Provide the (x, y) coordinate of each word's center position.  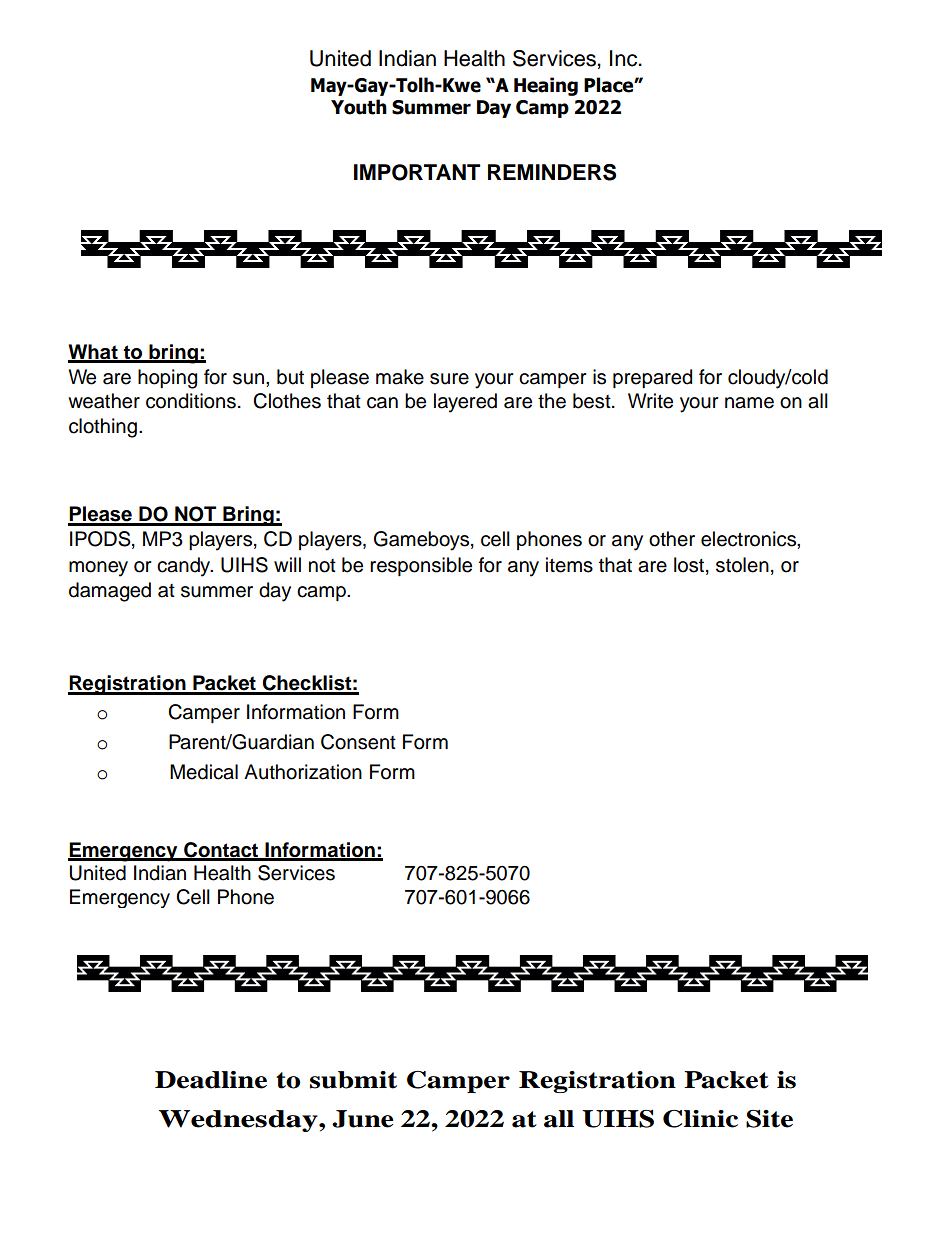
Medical (204, 772)
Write (650, 401)
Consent (358, 742)
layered (465, 403)
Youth (359, 107)
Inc (624, 58)
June (363, 1119)
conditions (191, 401)
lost (689, 565)
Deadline (211, 1080)
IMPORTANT (417, 172)
